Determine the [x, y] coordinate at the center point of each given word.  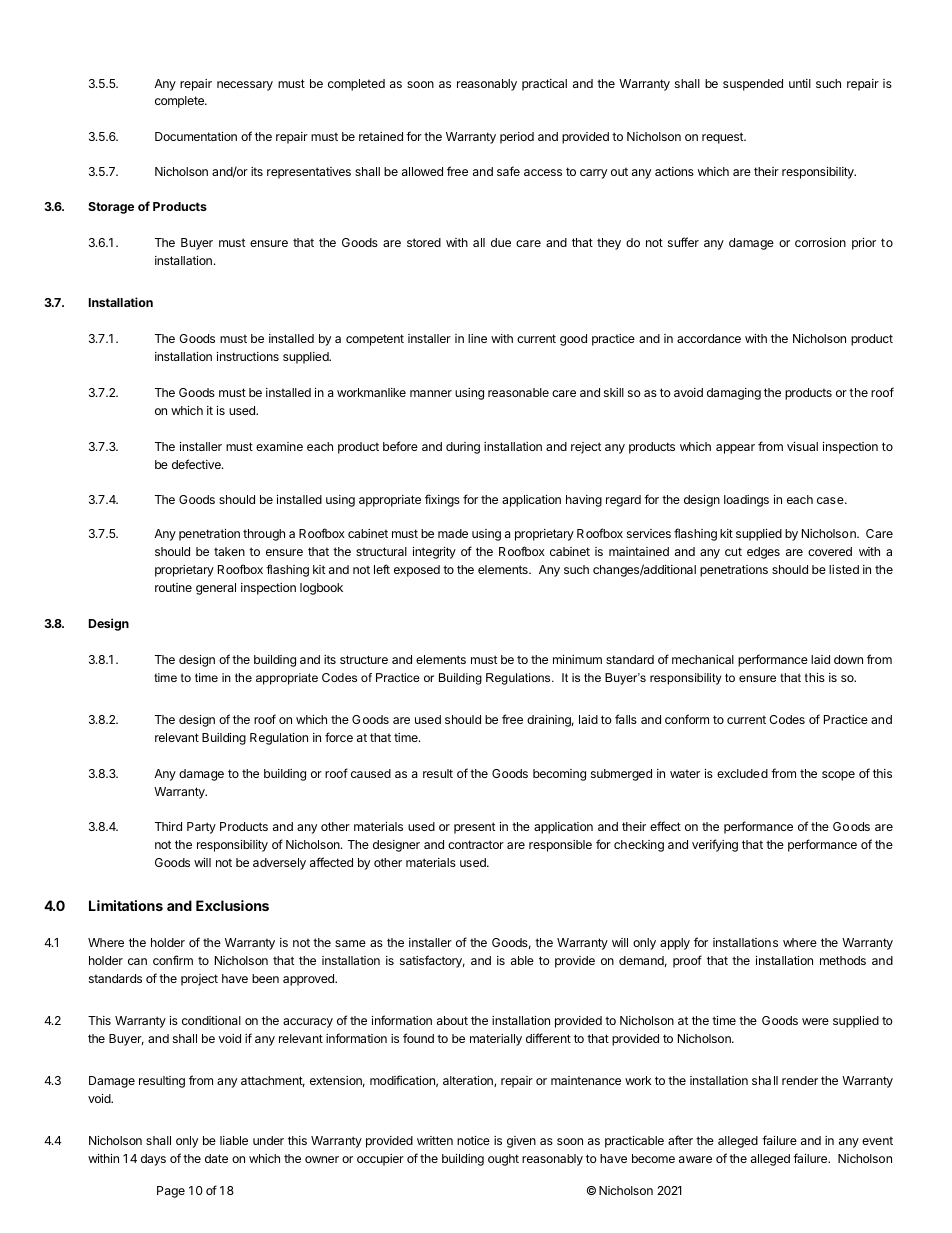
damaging [734, 394]
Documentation [196, 136]
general [216, 589]
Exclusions [232, 905]
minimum [577, 659]
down [848, 659]
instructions [248, 356]
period [517, 138]
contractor [476, 844]
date [216, 1158]
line [477, 338]
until [800, 83]
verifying [715, 845]
